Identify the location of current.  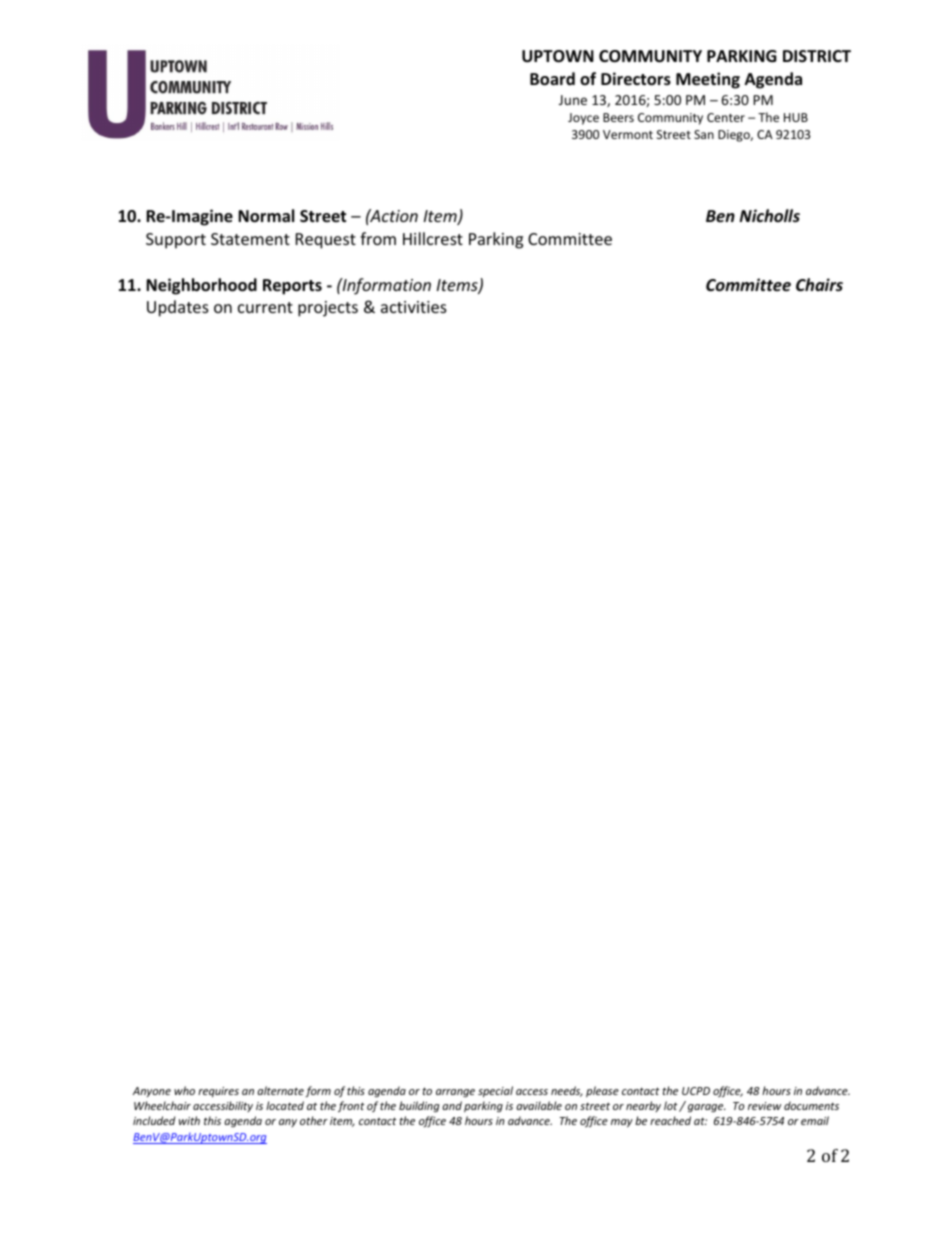
(265, 307).
